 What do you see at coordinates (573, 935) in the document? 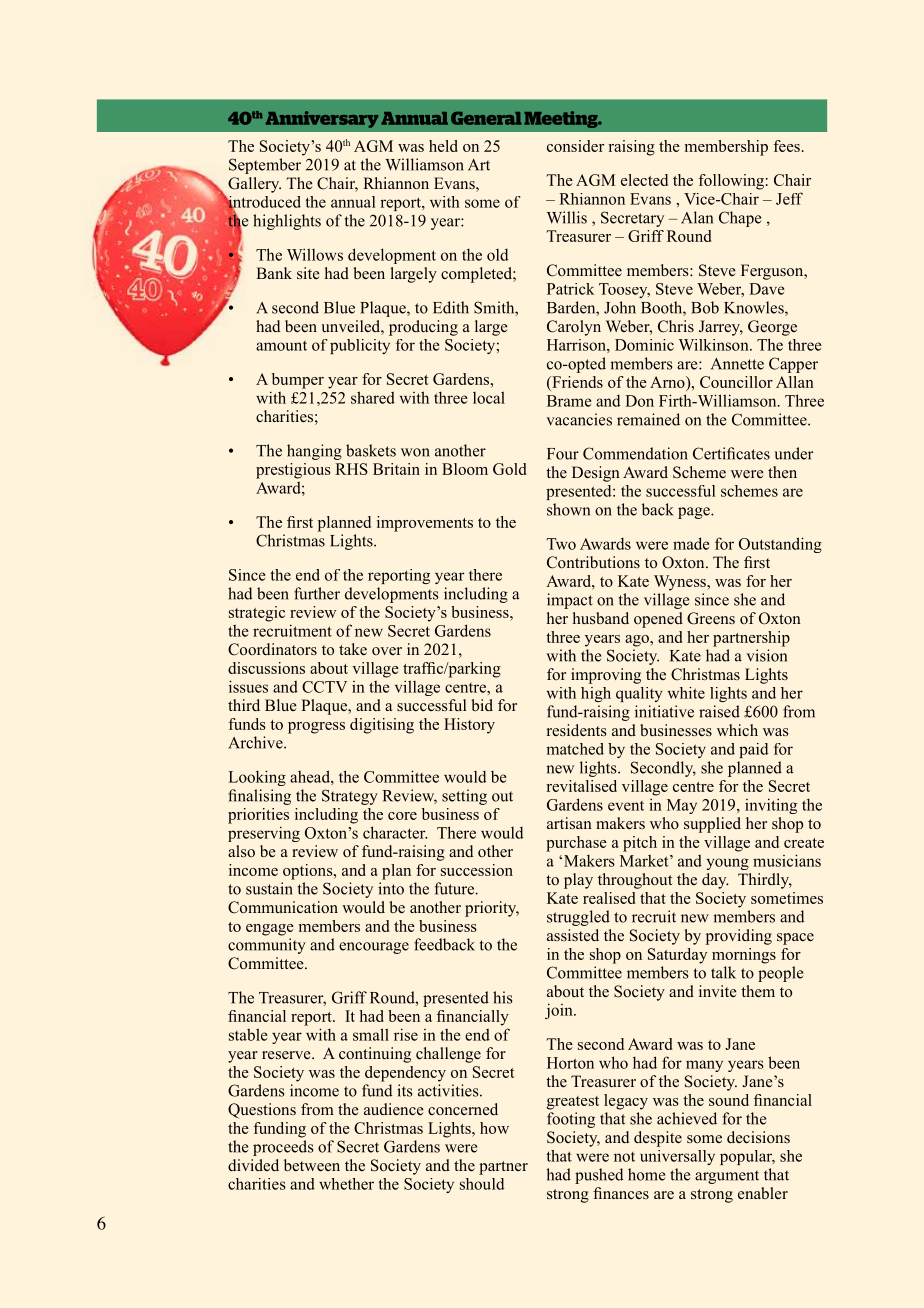
I see `assisted` at bounding box center [573, 935].
